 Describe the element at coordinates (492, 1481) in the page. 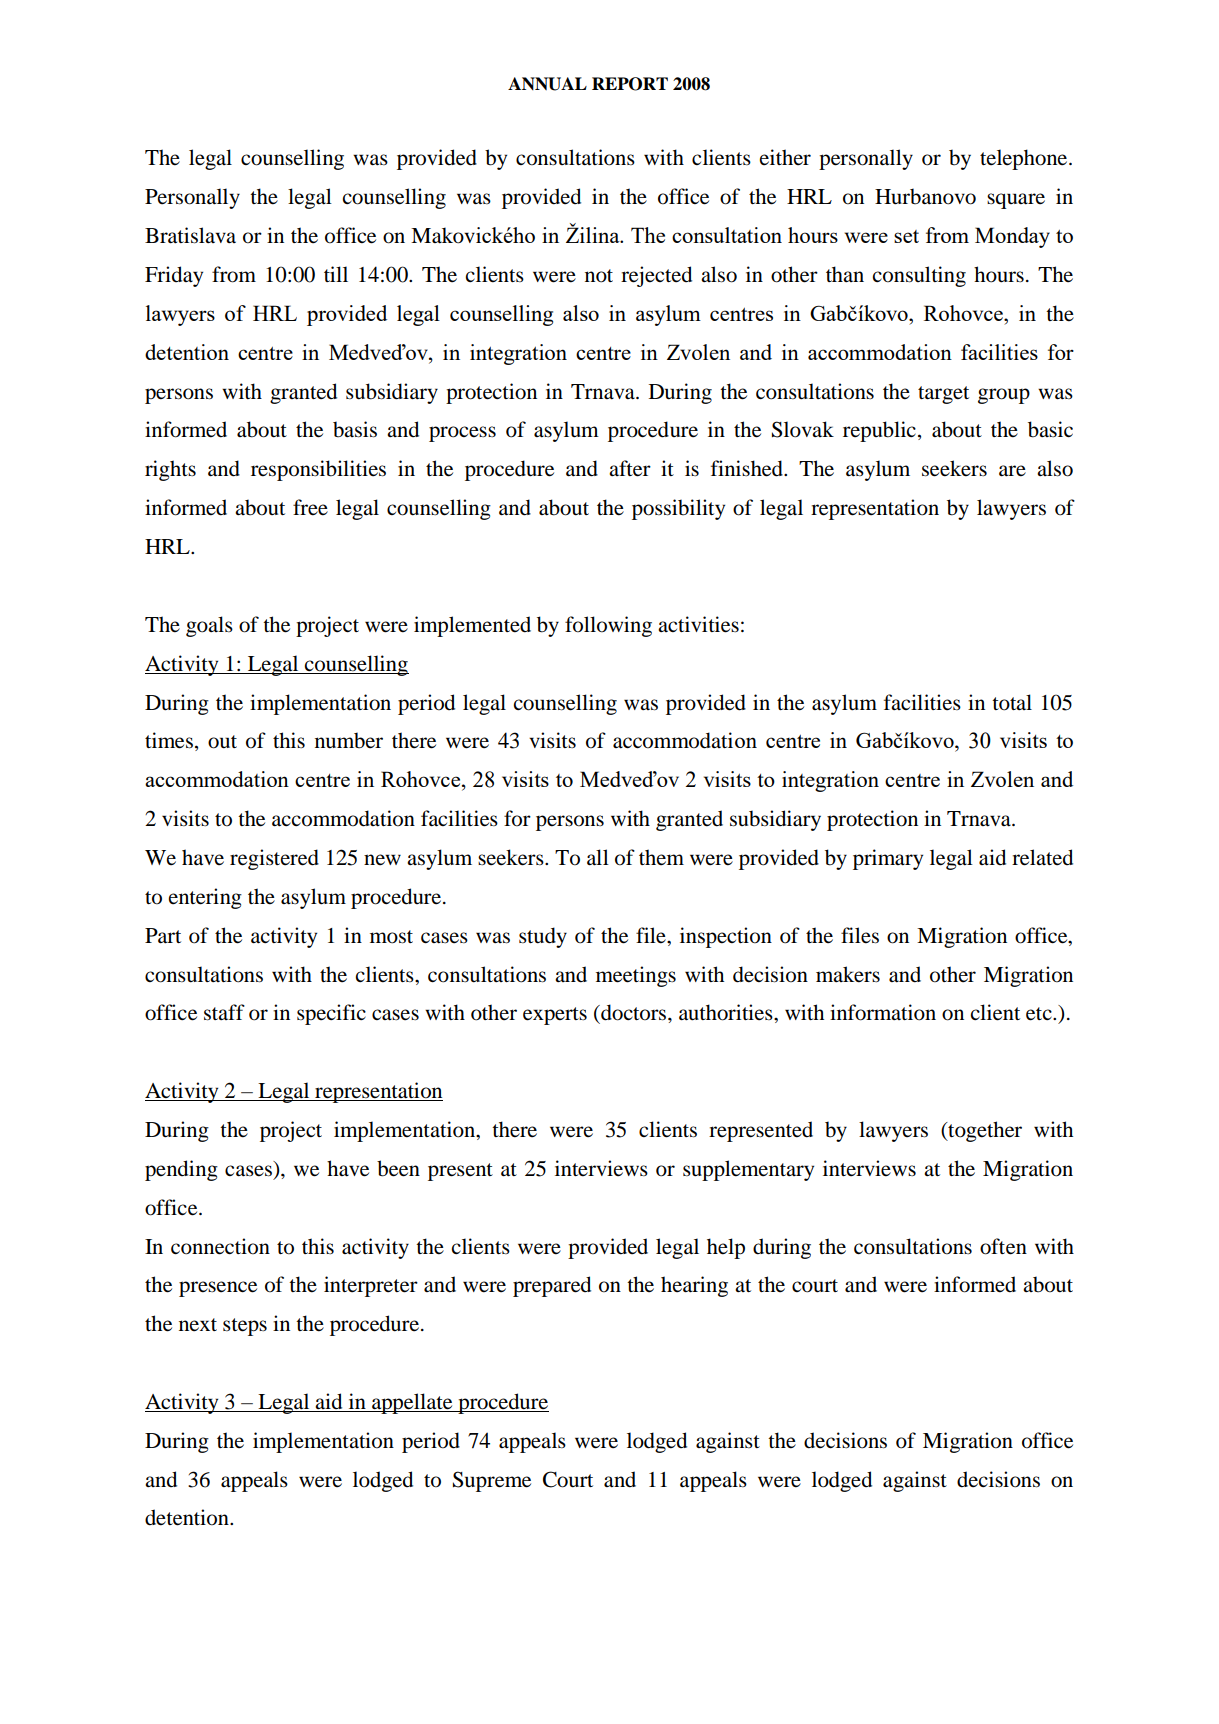

I see `Supreme` at that location.
